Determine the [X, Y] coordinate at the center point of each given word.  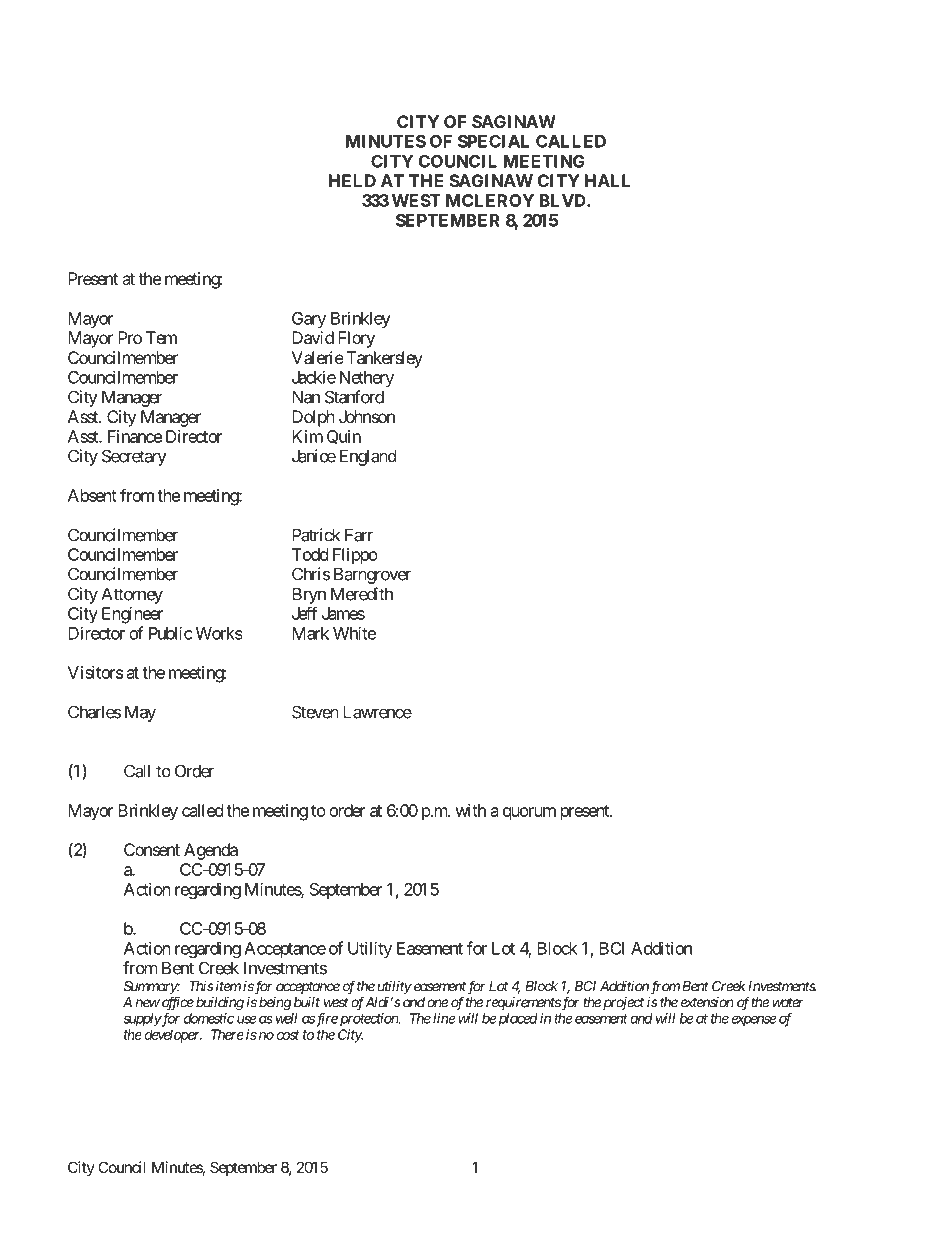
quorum [529, 814]
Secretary [134, 457]
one [437, 1003]
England [368, 457]
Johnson [367, 416]
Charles [94, 712]
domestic [209, 1018]
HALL [608, 180]
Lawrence [377, 712]
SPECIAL [493, 141]
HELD [352, 180]
